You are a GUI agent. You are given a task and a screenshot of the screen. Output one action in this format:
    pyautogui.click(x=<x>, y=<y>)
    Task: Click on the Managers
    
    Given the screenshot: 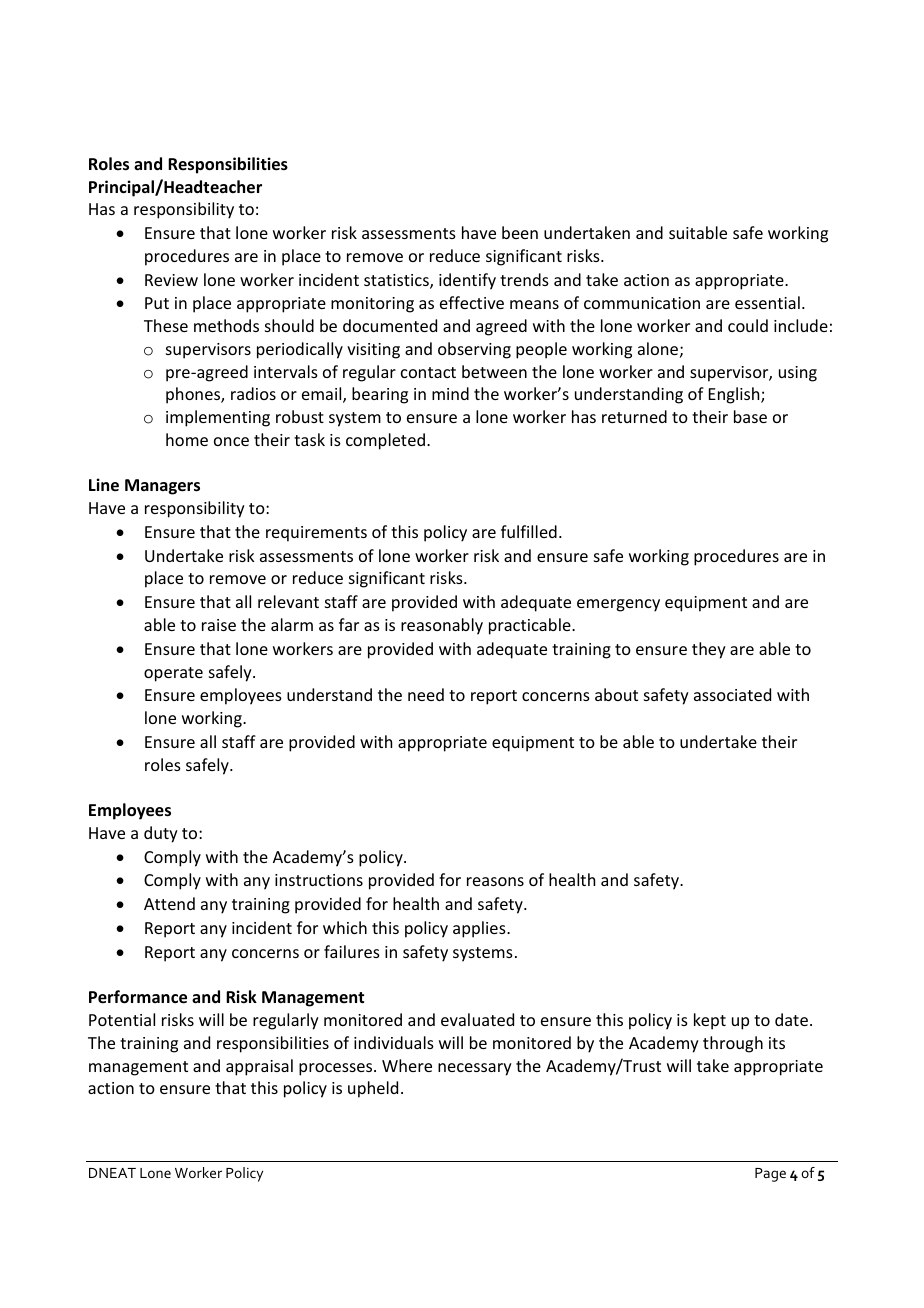 What is the action you would take?
    pyautogui.click(x=162, y=487)
